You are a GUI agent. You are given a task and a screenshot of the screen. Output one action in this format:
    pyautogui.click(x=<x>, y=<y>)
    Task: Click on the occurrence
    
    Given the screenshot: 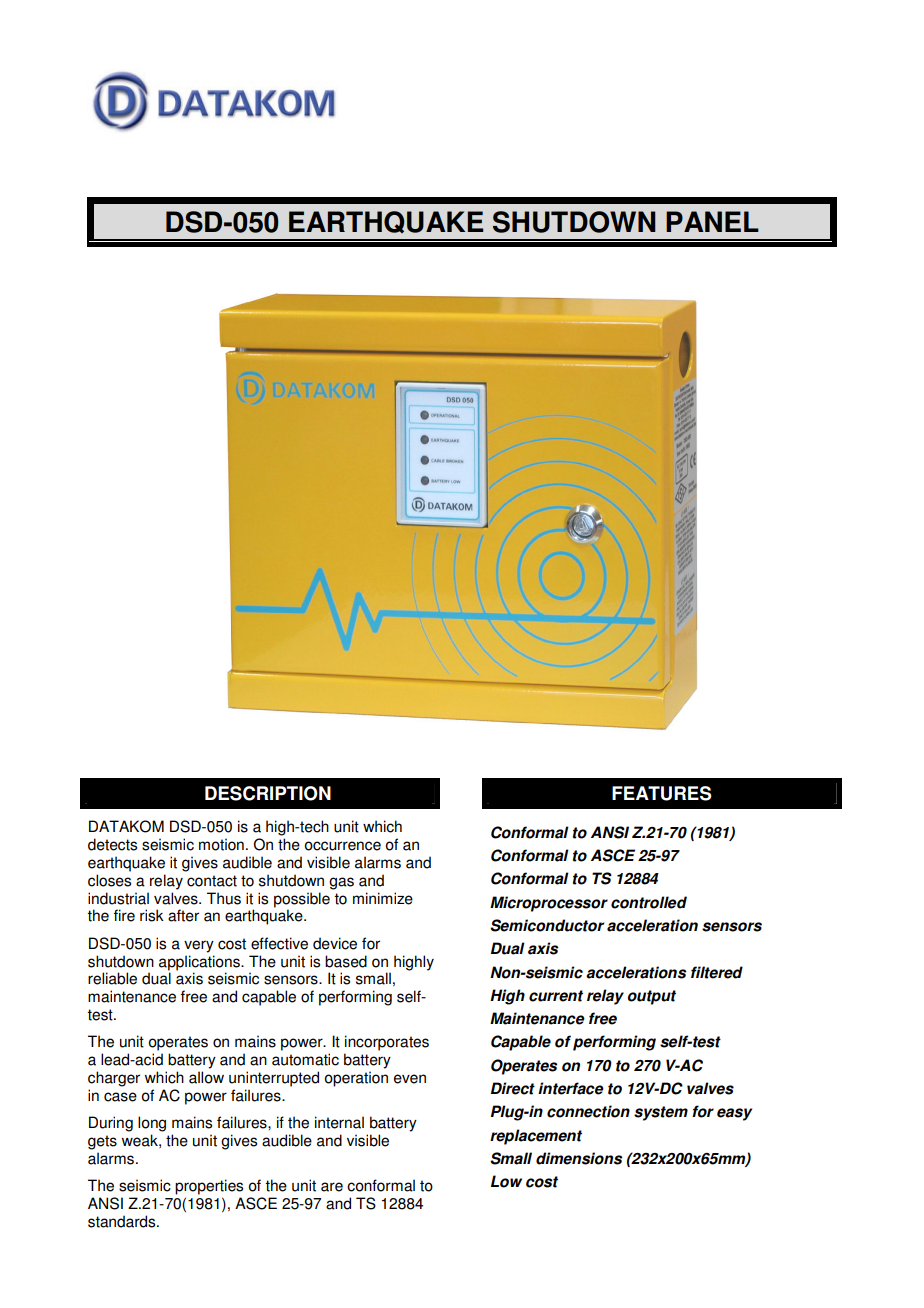 What is the action you would take?
    pyautogui.click(x=343, y=846)
